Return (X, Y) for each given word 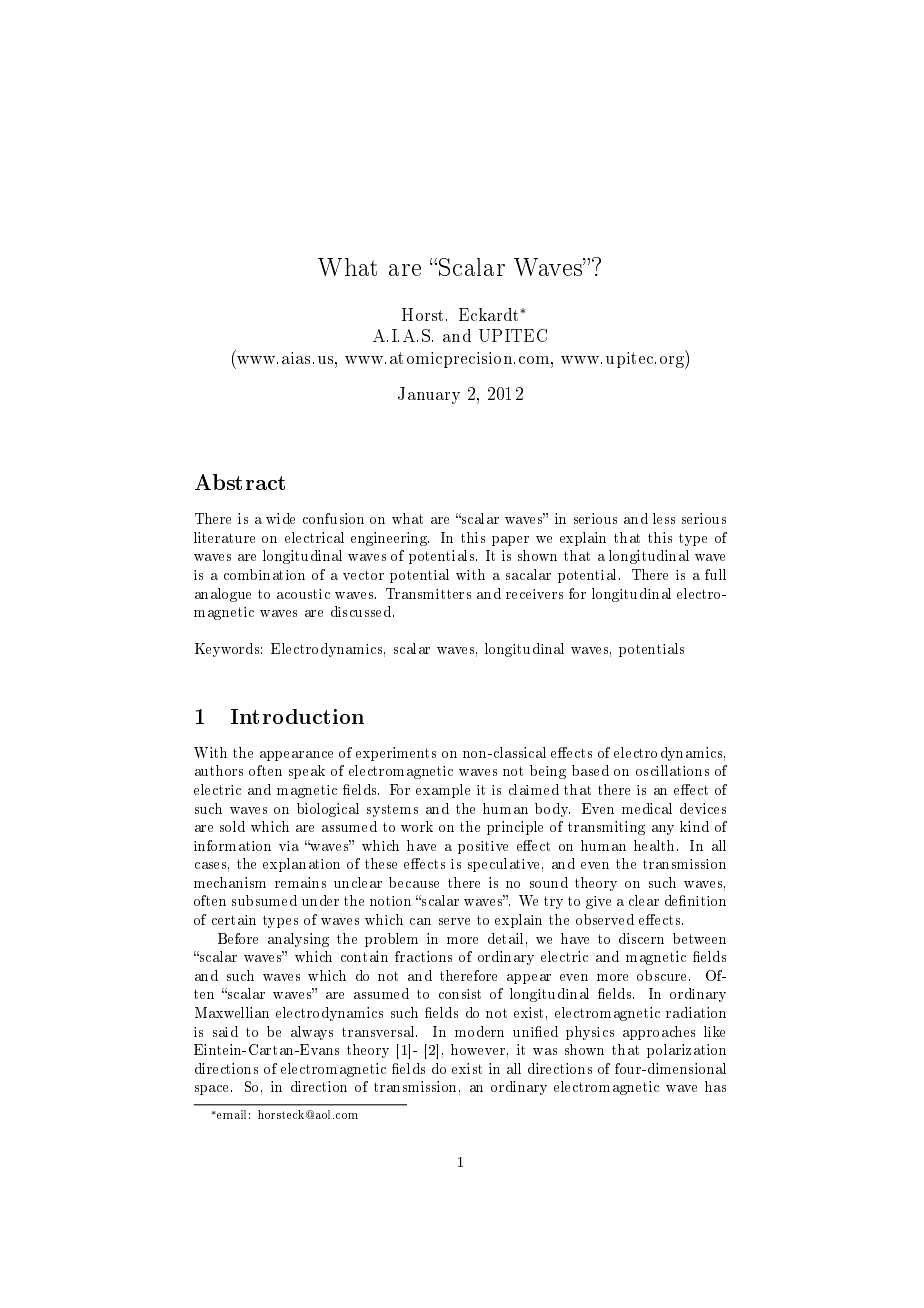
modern (479, 1031)
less (664, 518)
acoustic (303, 594)
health (656, 845)
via (289, 846)
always (312, 1033)
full (715, 574)
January (429, 395)
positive (483, 847)
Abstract (240, 482)
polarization (686, 1051)
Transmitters (428, 593)
